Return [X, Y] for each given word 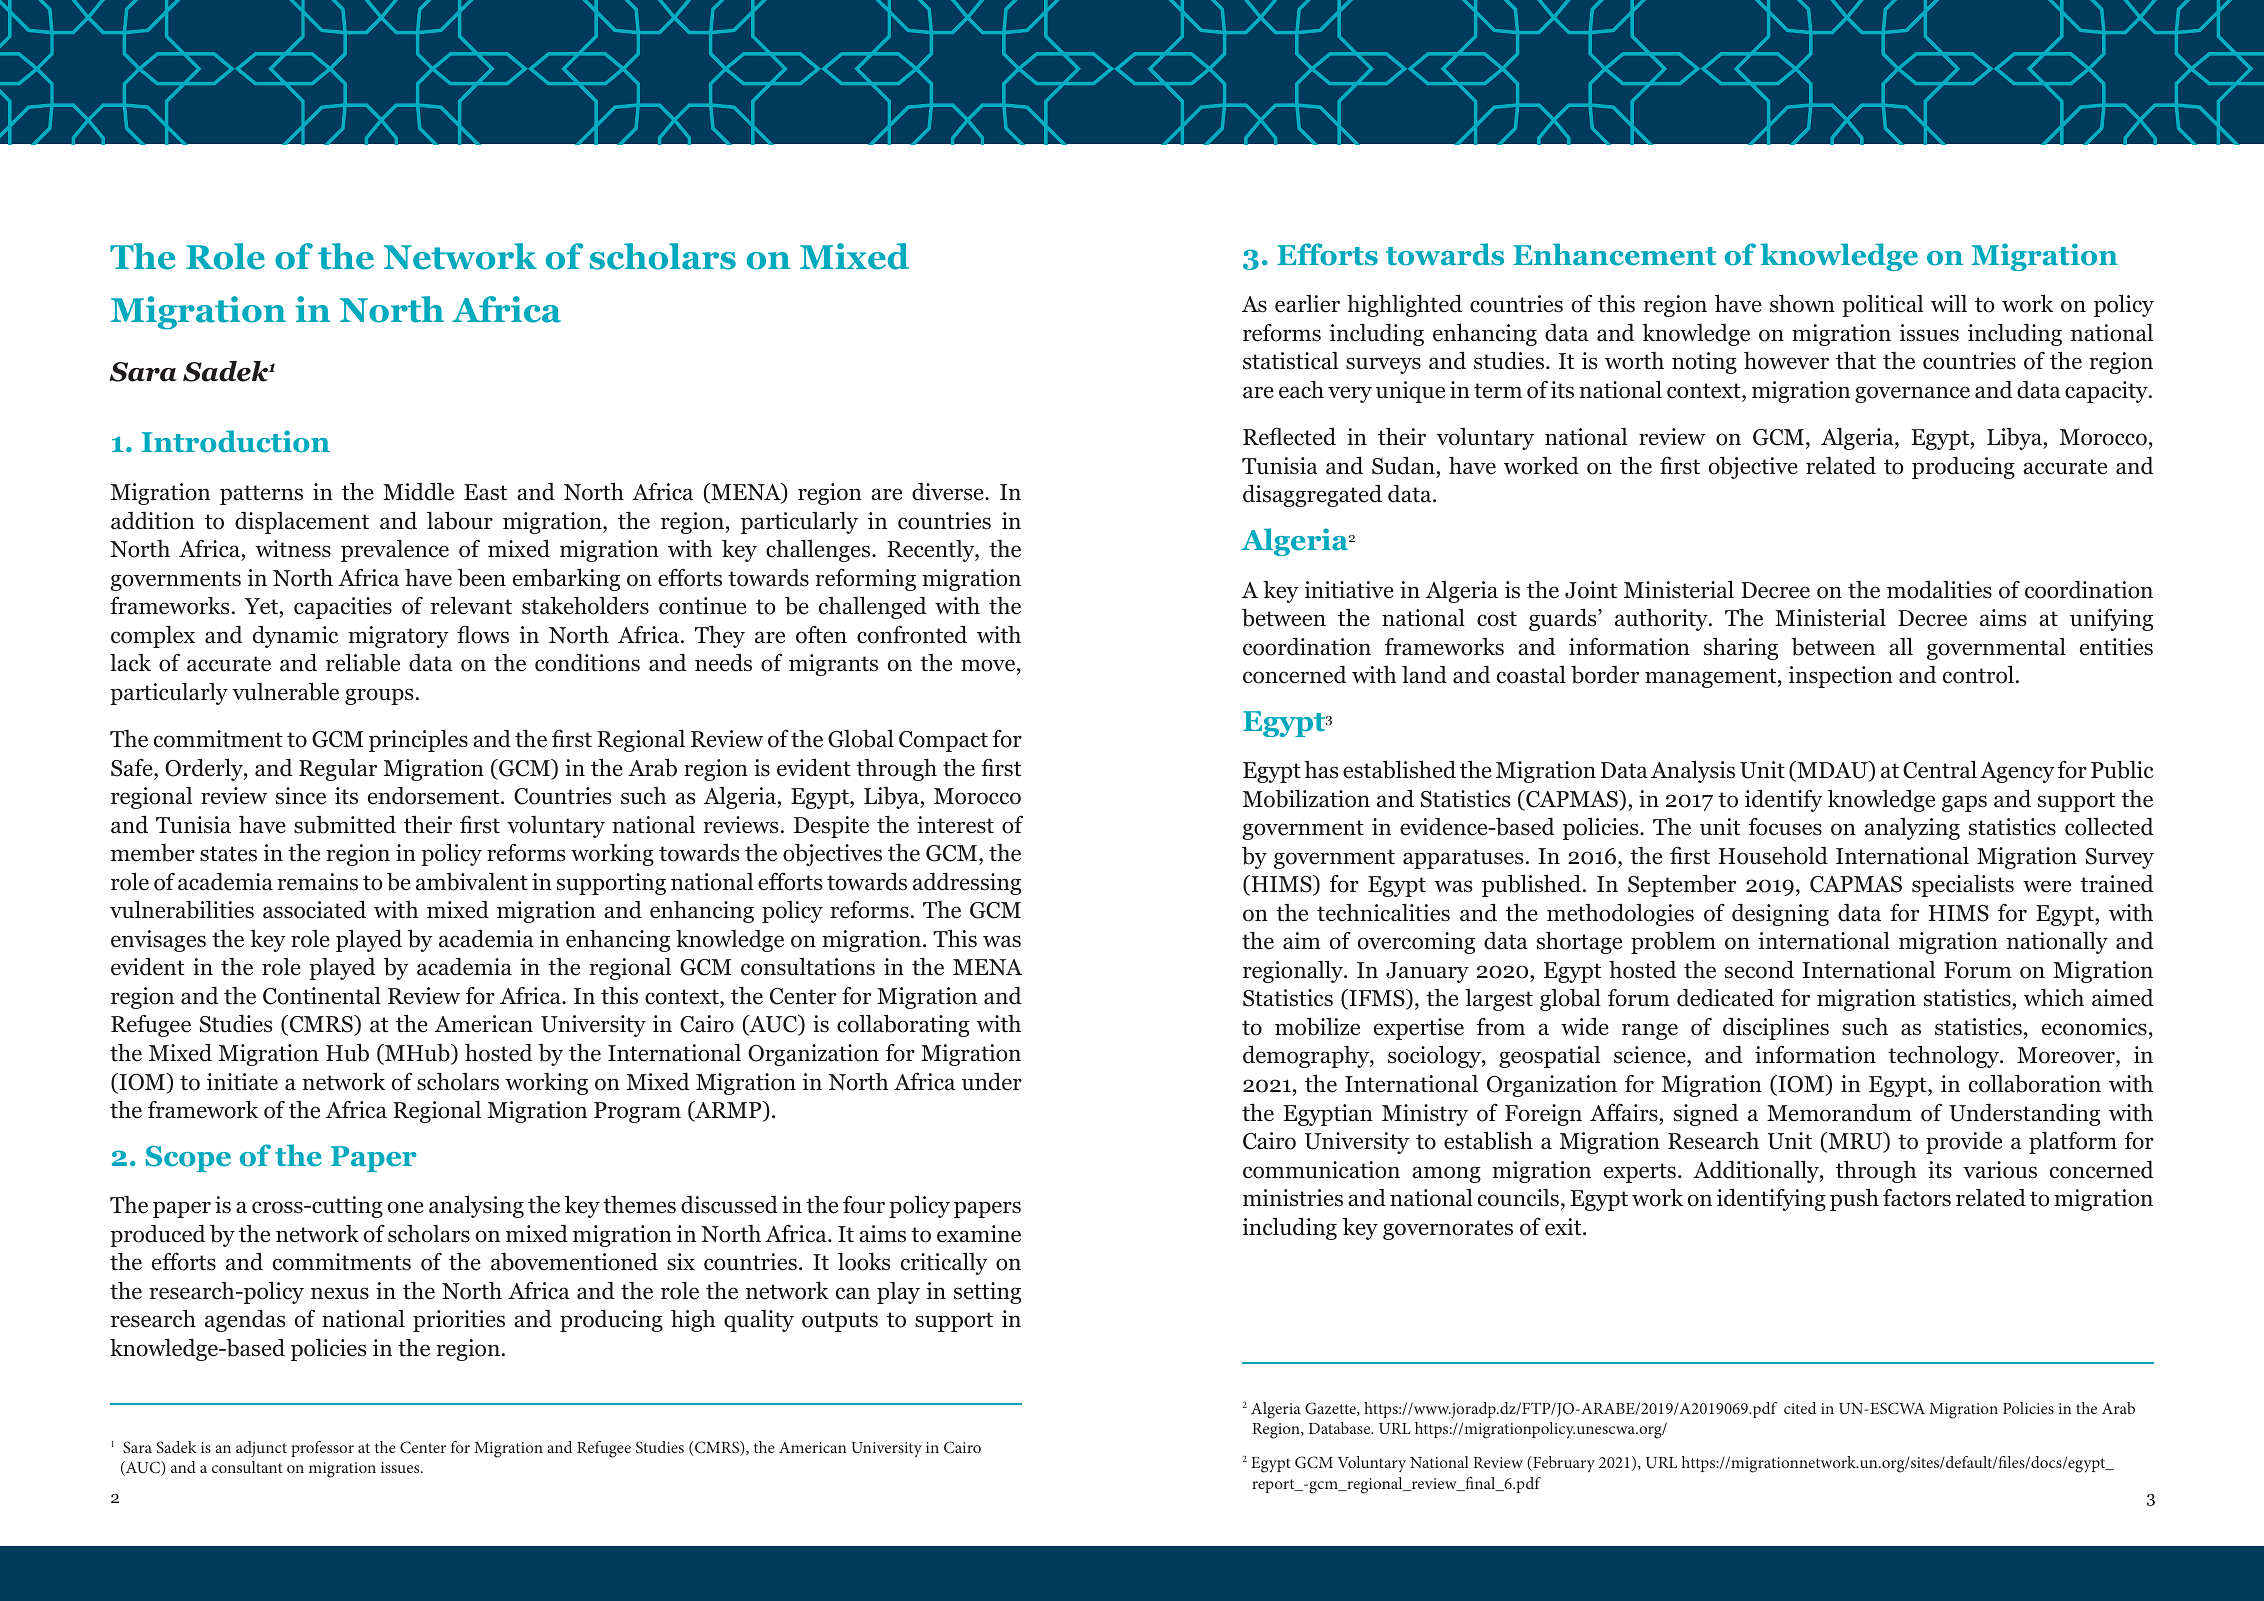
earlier [1307, 304]
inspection [1841, 677]
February [1563, 1464]
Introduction [235, 441]
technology [1944, 1057]
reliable [363, 663]
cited [1800, 1408]
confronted [912, 634]
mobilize [1317, 1027]
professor [322, 1449]
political [1882, 306]
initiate [242, 1082]
